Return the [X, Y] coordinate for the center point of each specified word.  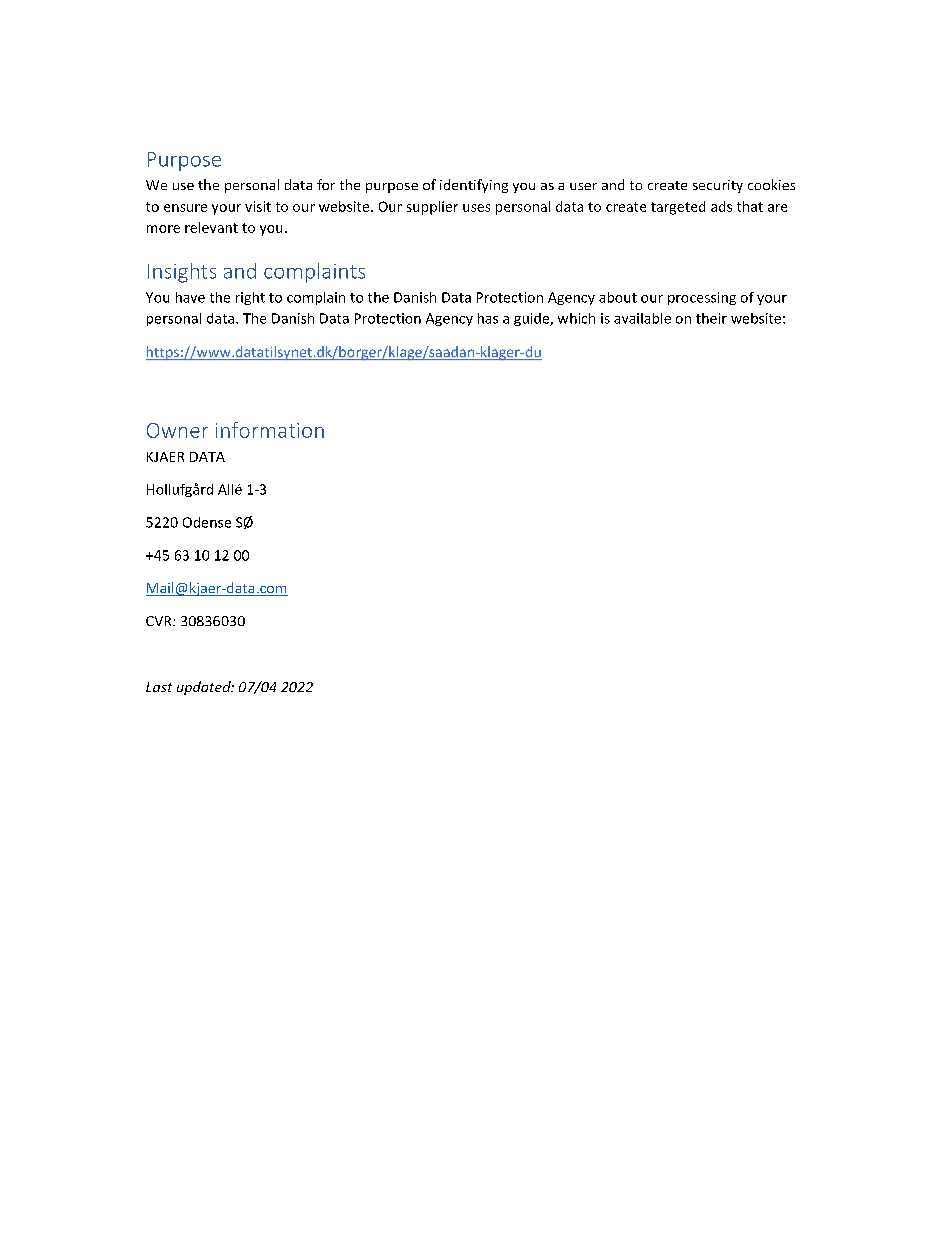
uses [476, 208]
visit [258, 206]
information [270, 430]
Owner [177, 430]
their [711, 318]
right [250, 298]
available [642, 318]
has [488, 318]
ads [721, 206]
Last [159, 687]
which [576, 318]
